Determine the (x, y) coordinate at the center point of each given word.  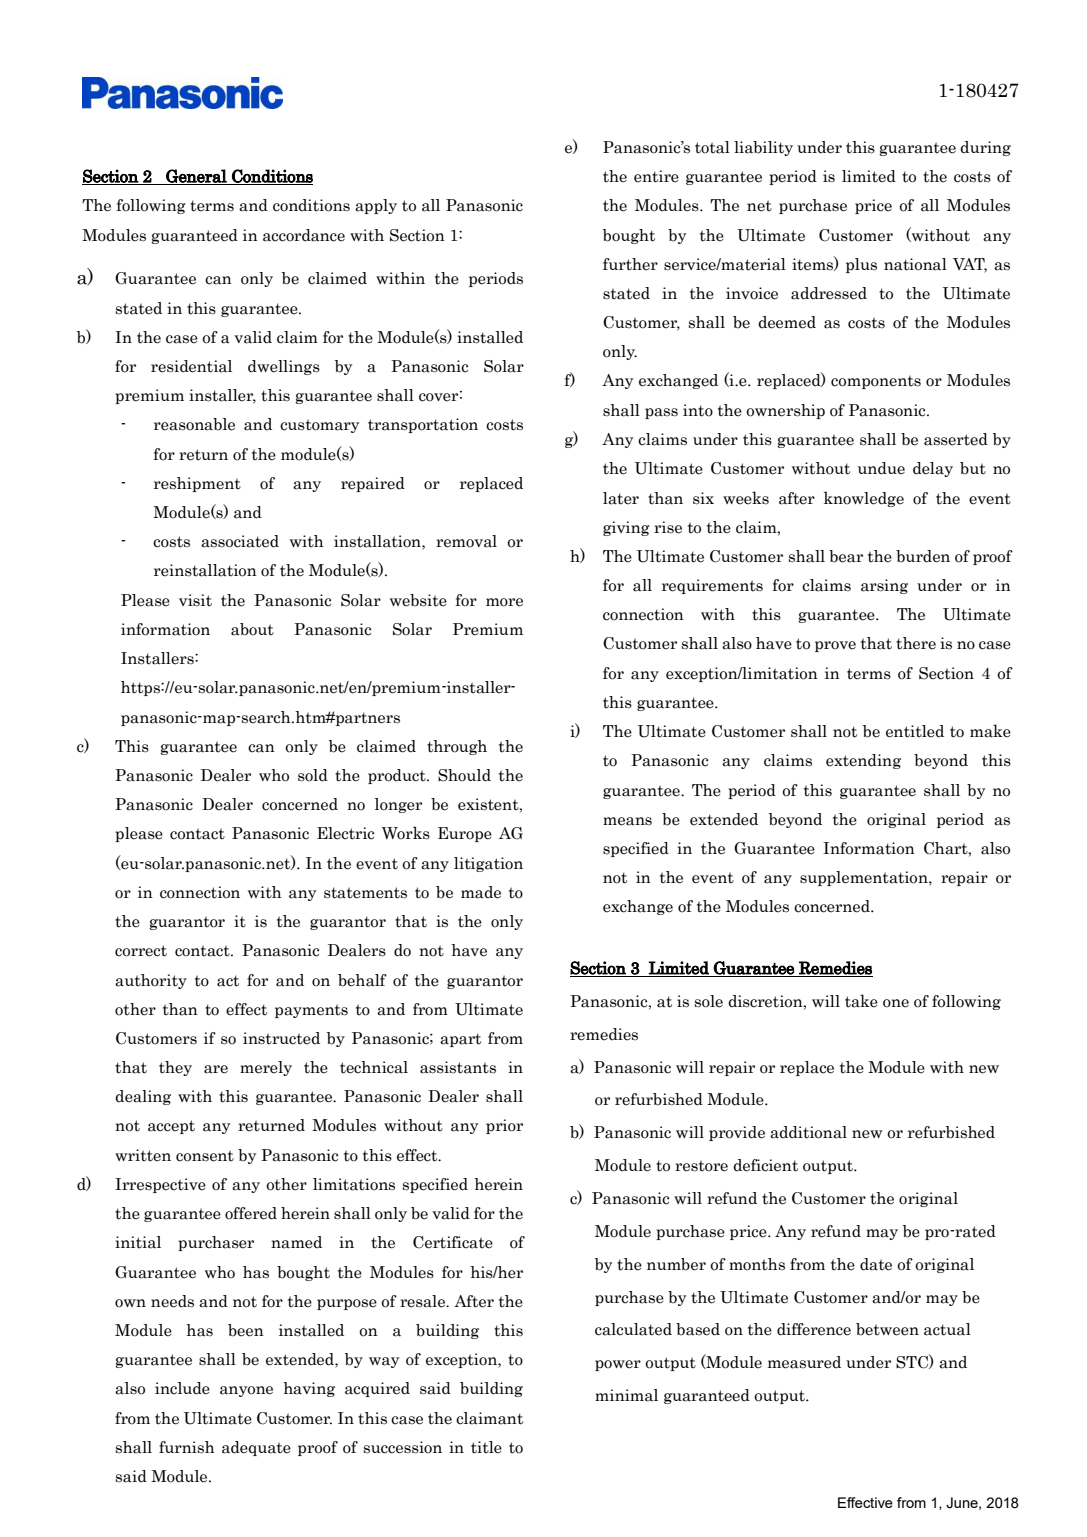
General (196, 177)
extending (863, 761)
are (216, 1069)
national (915, 264)
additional (808, 1132)
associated (240, 541)
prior (504, 1126)
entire (656, 176)
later (621, 498)
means (627, 821)
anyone (246, 1391)
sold (313, 775)
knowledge (864, 499)
